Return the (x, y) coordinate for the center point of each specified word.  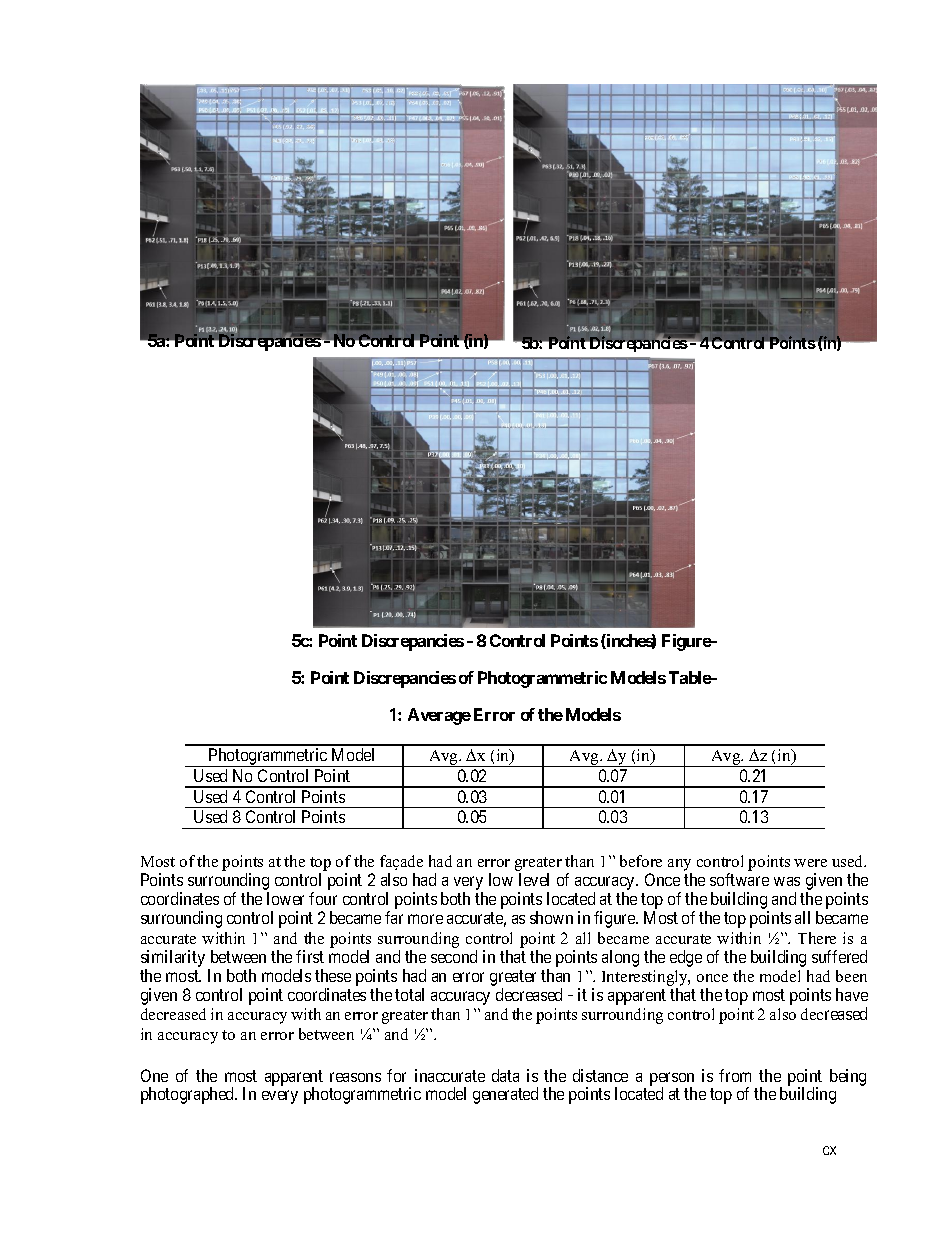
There (817, 938)
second (454, 956)
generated (505, 1095)
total (409, 994)
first (310, 956)
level (534, 879)
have (852, 994)
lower (285, 898)
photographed (189, 1095)
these (333, 975)
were (810, 863)
